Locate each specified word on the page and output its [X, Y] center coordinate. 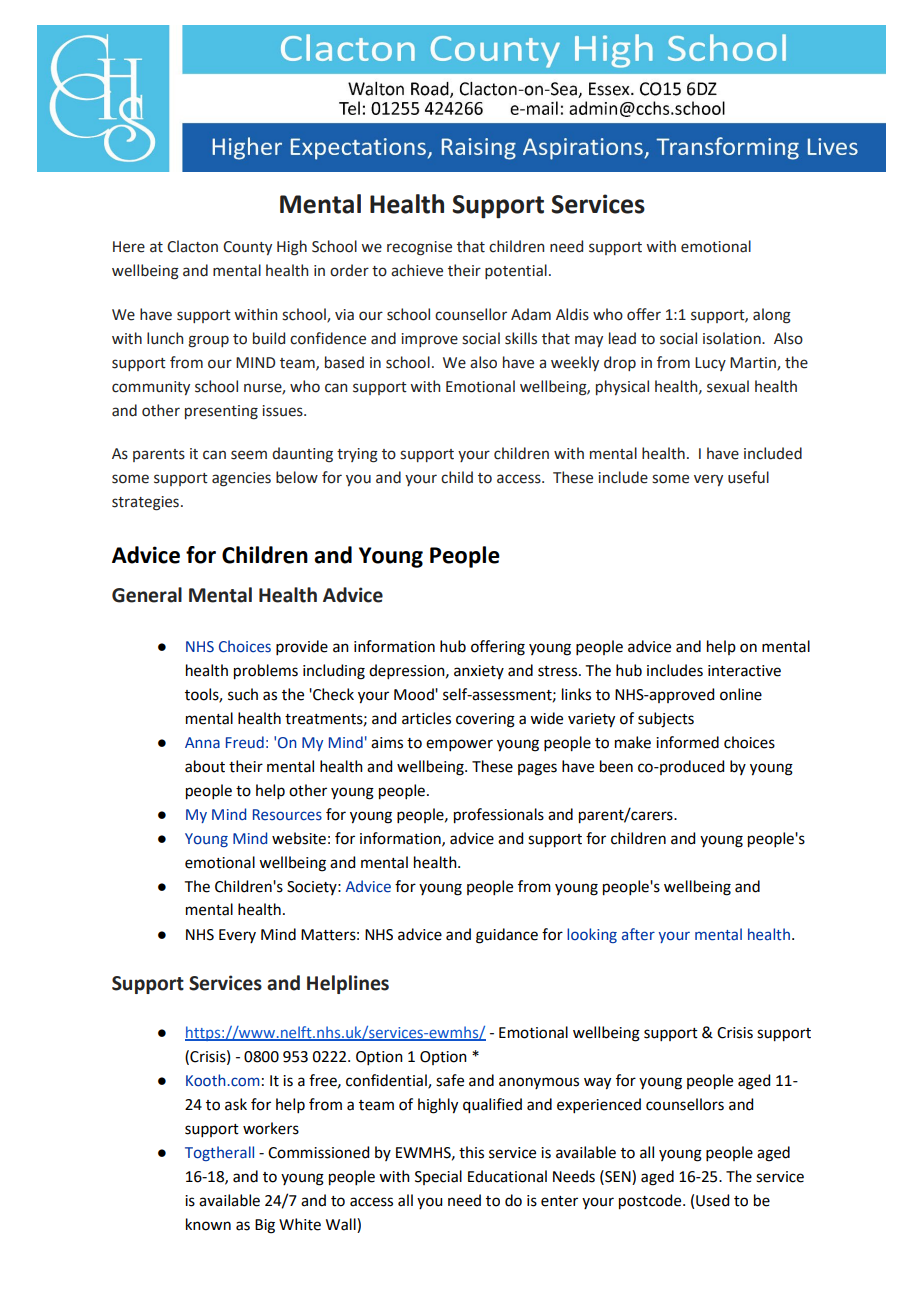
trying [357, 455]
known [208, 1224]
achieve [417, 270]
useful [748, 477]
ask [236, 1104]
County [247, 248]
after [638, 934]
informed [687, 742]
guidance [507, 936]
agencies [241, 479]
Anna [202, 742]
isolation [733, 338]
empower [459, 745]
